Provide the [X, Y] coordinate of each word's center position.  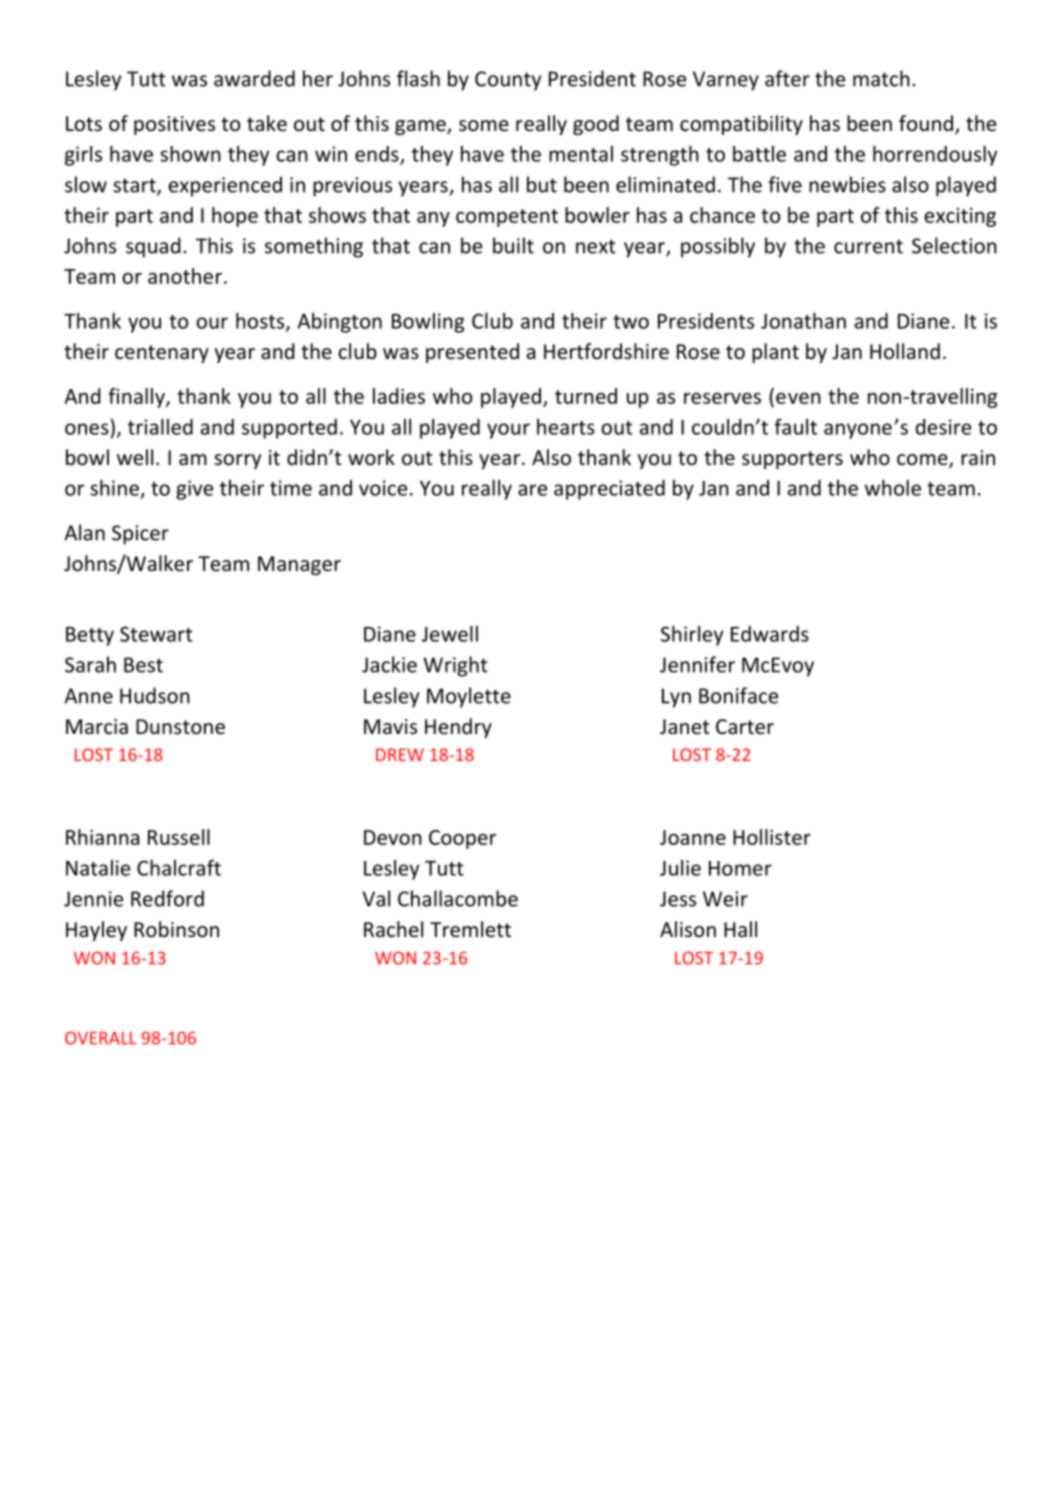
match [881, 78]
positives [174, 125]
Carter [745, 727]
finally [137, 398]
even [798, 398]
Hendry [458, 728]
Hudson [155, 695]
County [508, 81]
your [508, 431]
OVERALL [101, 1038]
